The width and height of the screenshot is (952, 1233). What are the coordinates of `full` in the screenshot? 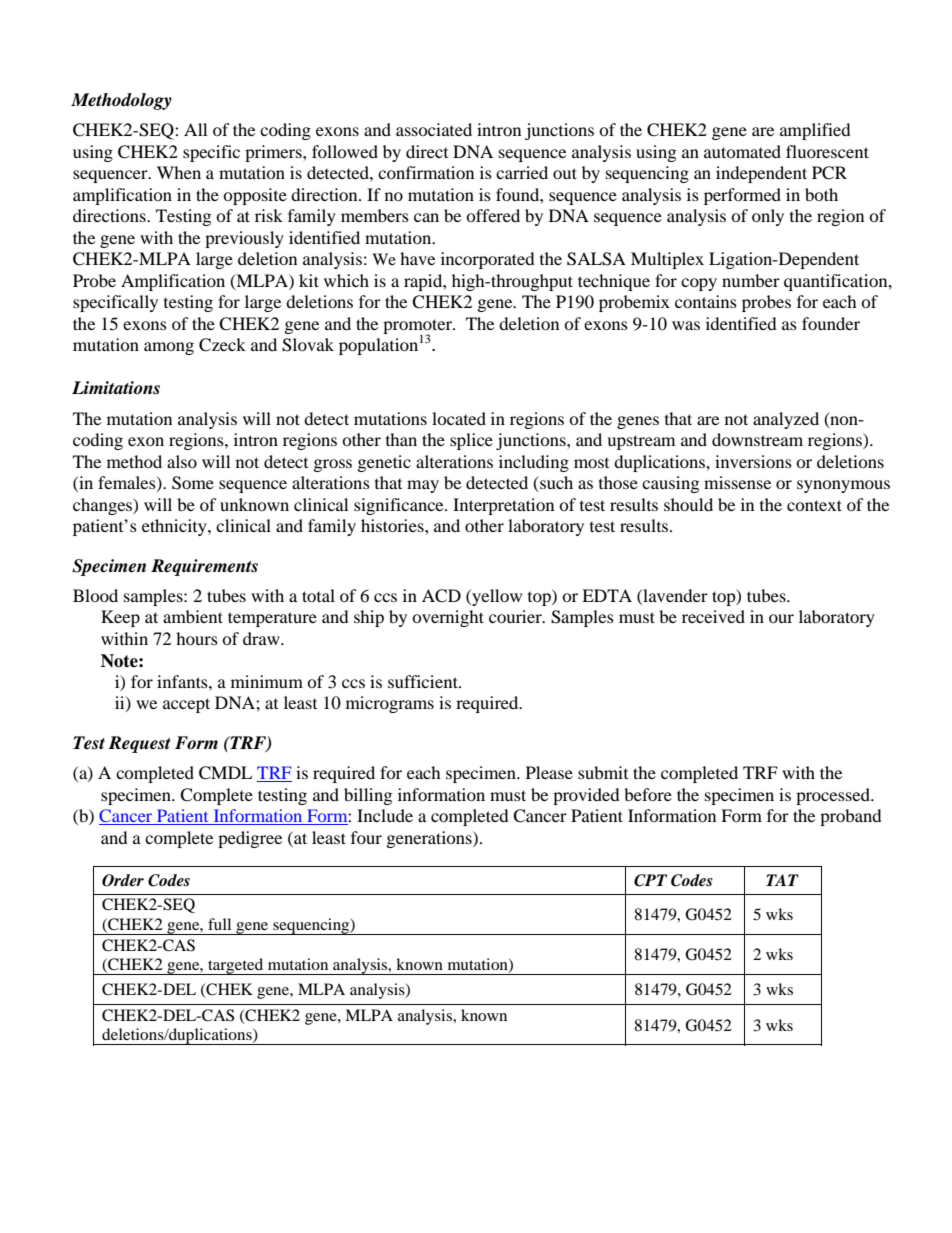 It's located at (219, 924).
